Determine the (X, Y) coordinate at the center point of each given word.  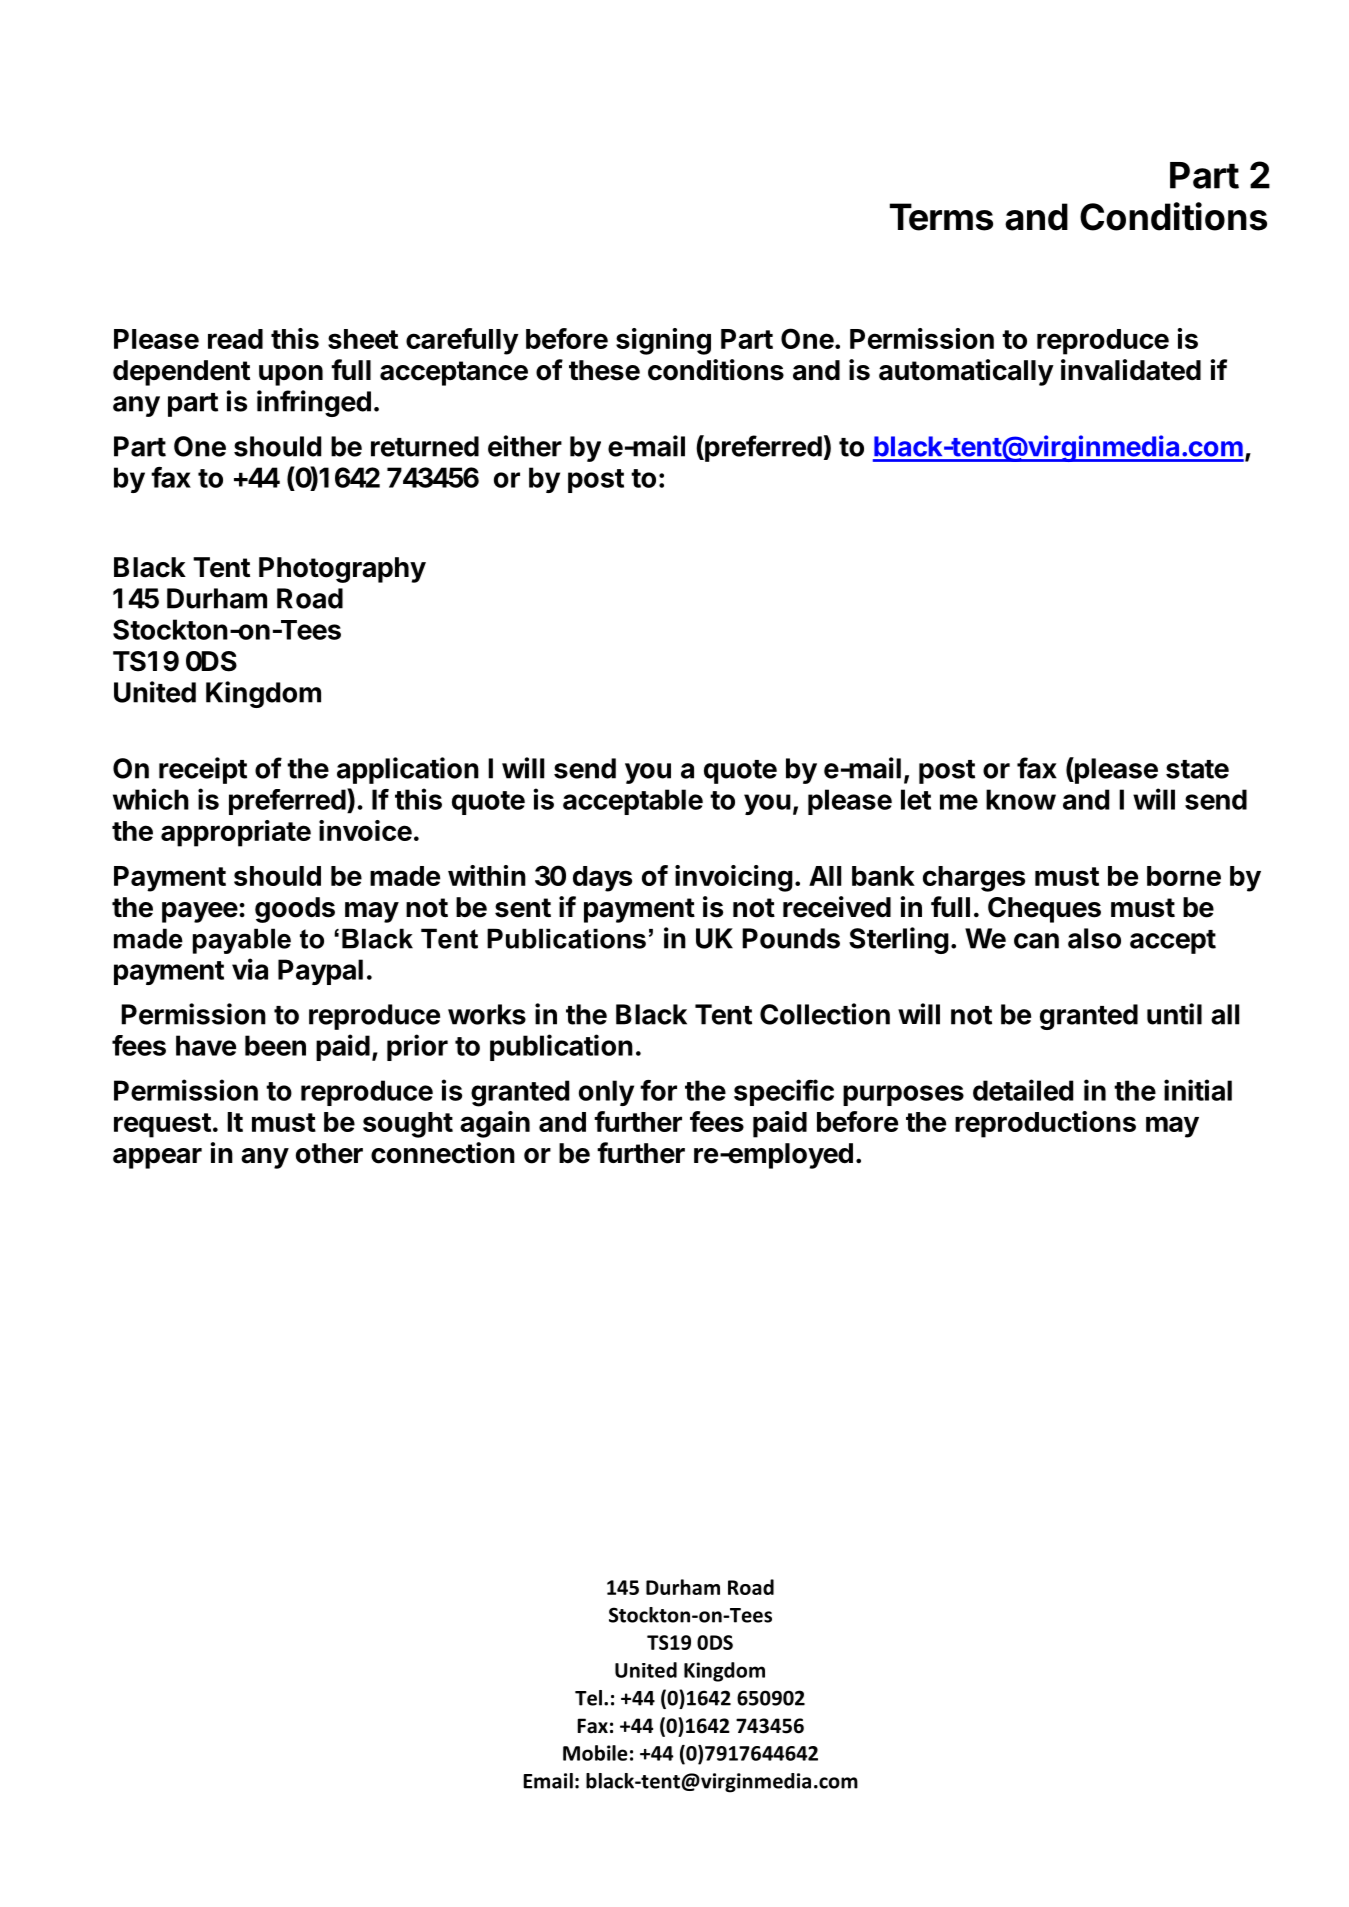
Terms (941, 217)
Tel (588, 1698)
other (329, 1153)
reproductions (1045, 1124)
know (1021, 799)
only (606, 1093)
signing (663, 341)
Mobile (595, 1753)
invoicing (734, 878)
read (235, 339)
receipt (203, 770)
